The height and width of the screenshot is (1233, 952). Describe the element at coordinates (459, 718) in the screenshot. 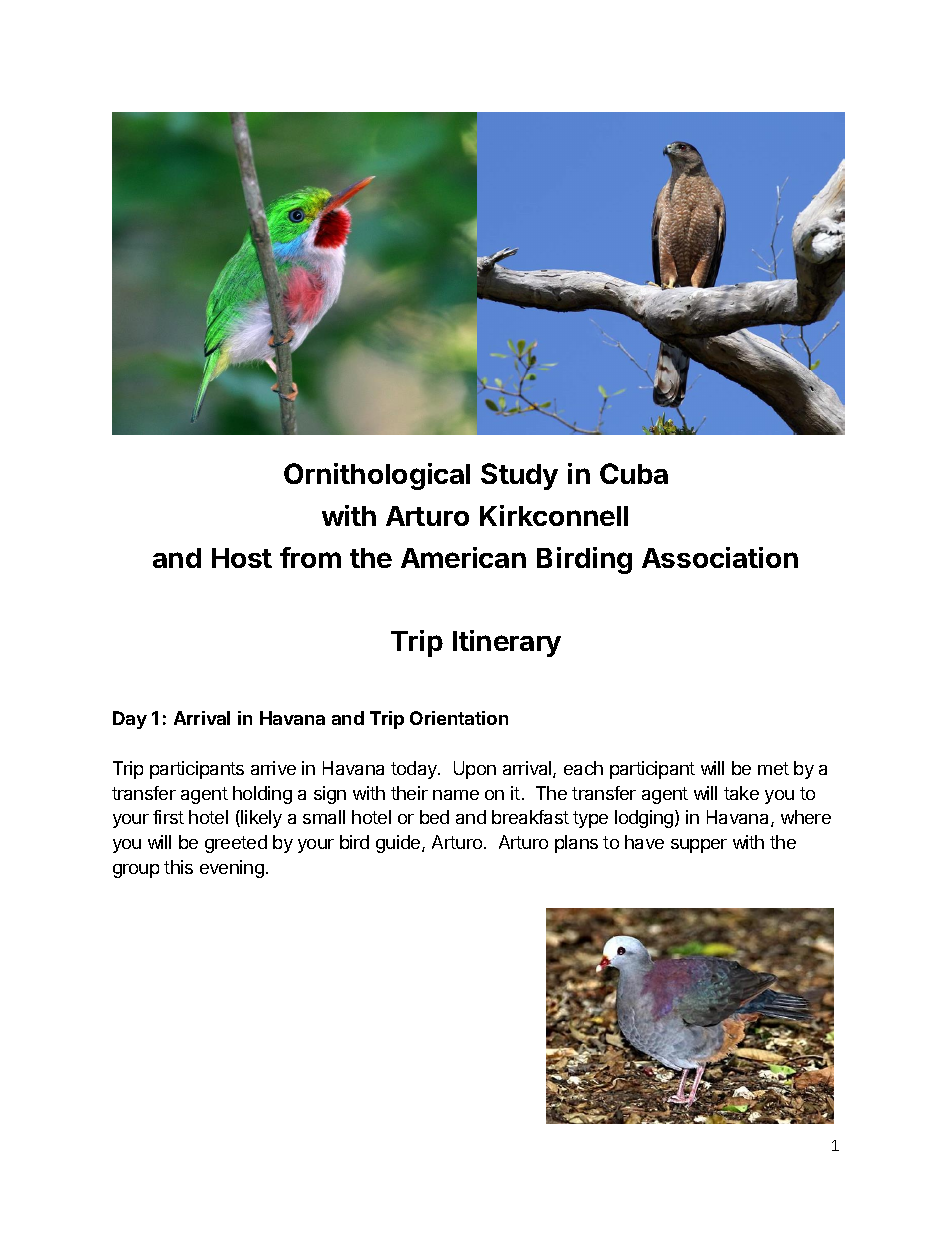

I see `Orientation` at that location.
